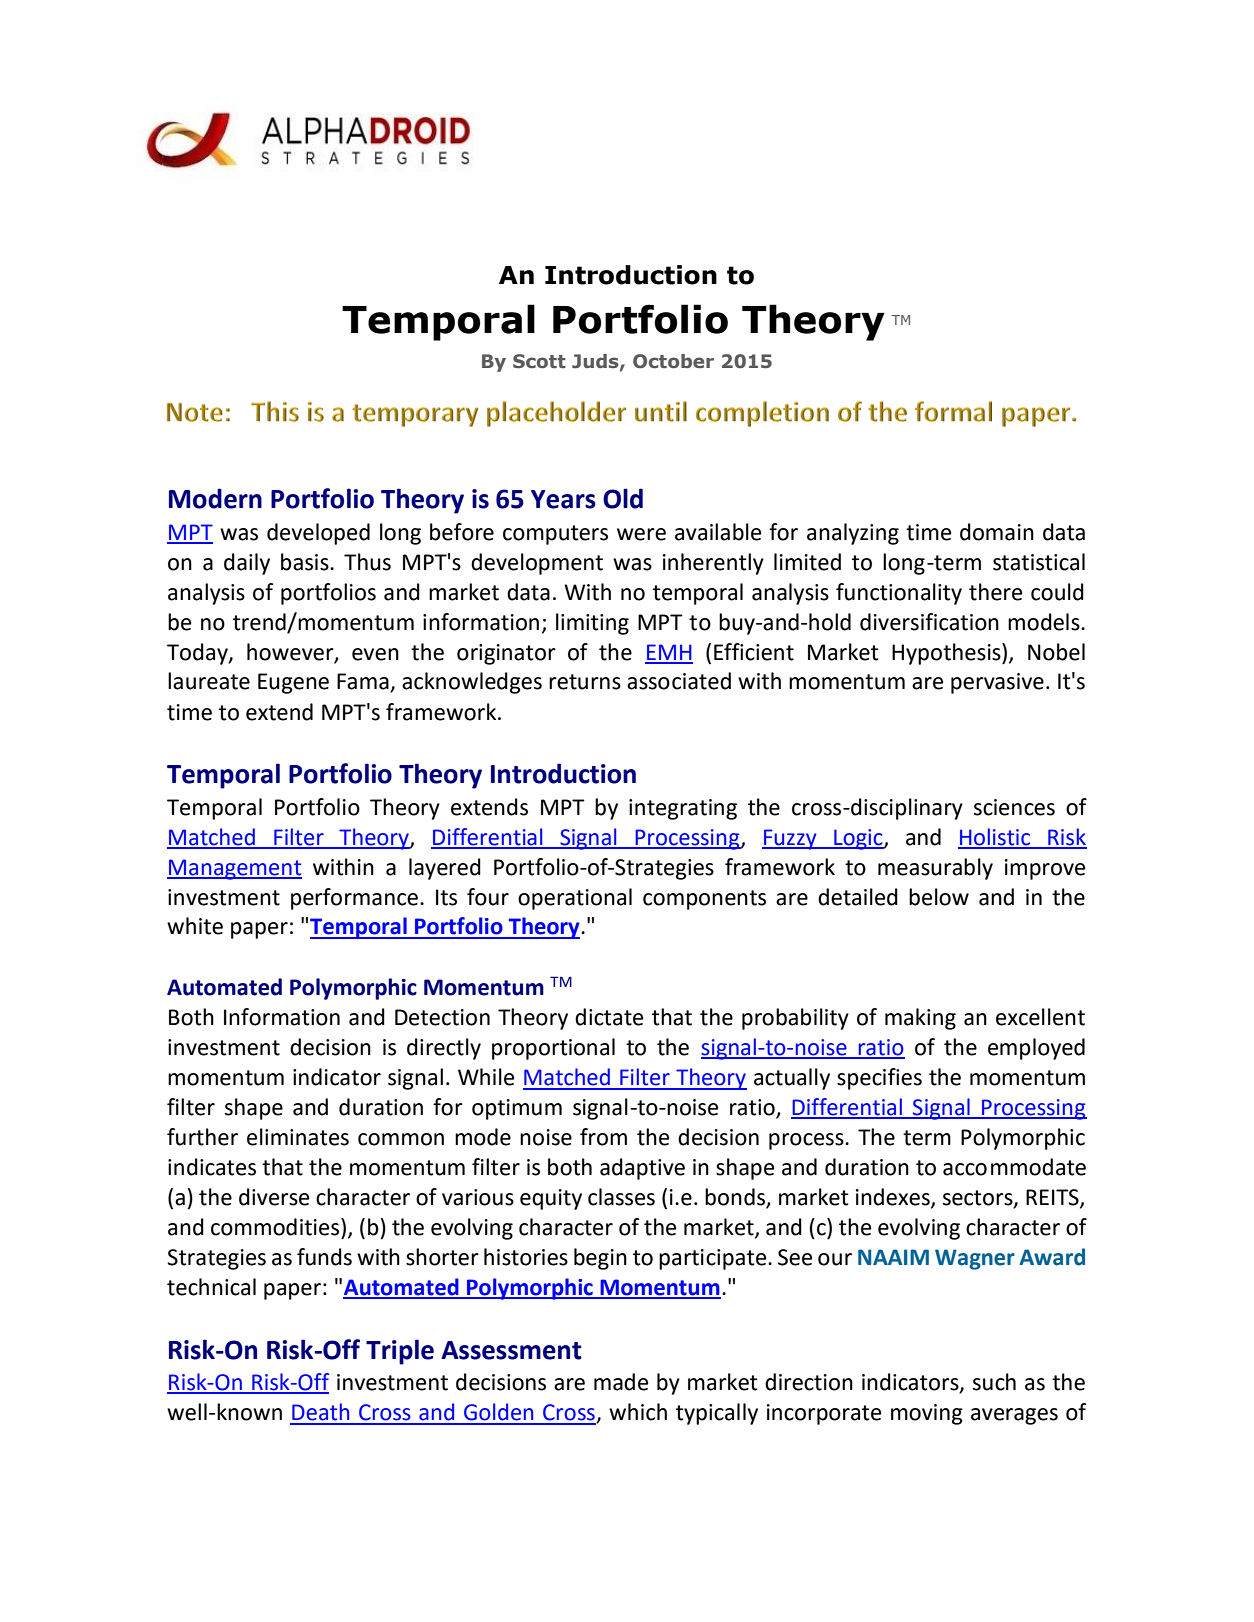 The height and width of the page is (1622, 1254). What do you see at coordinates (673, 361) in the page?
I see `October` at bounding box center [673, 361].
